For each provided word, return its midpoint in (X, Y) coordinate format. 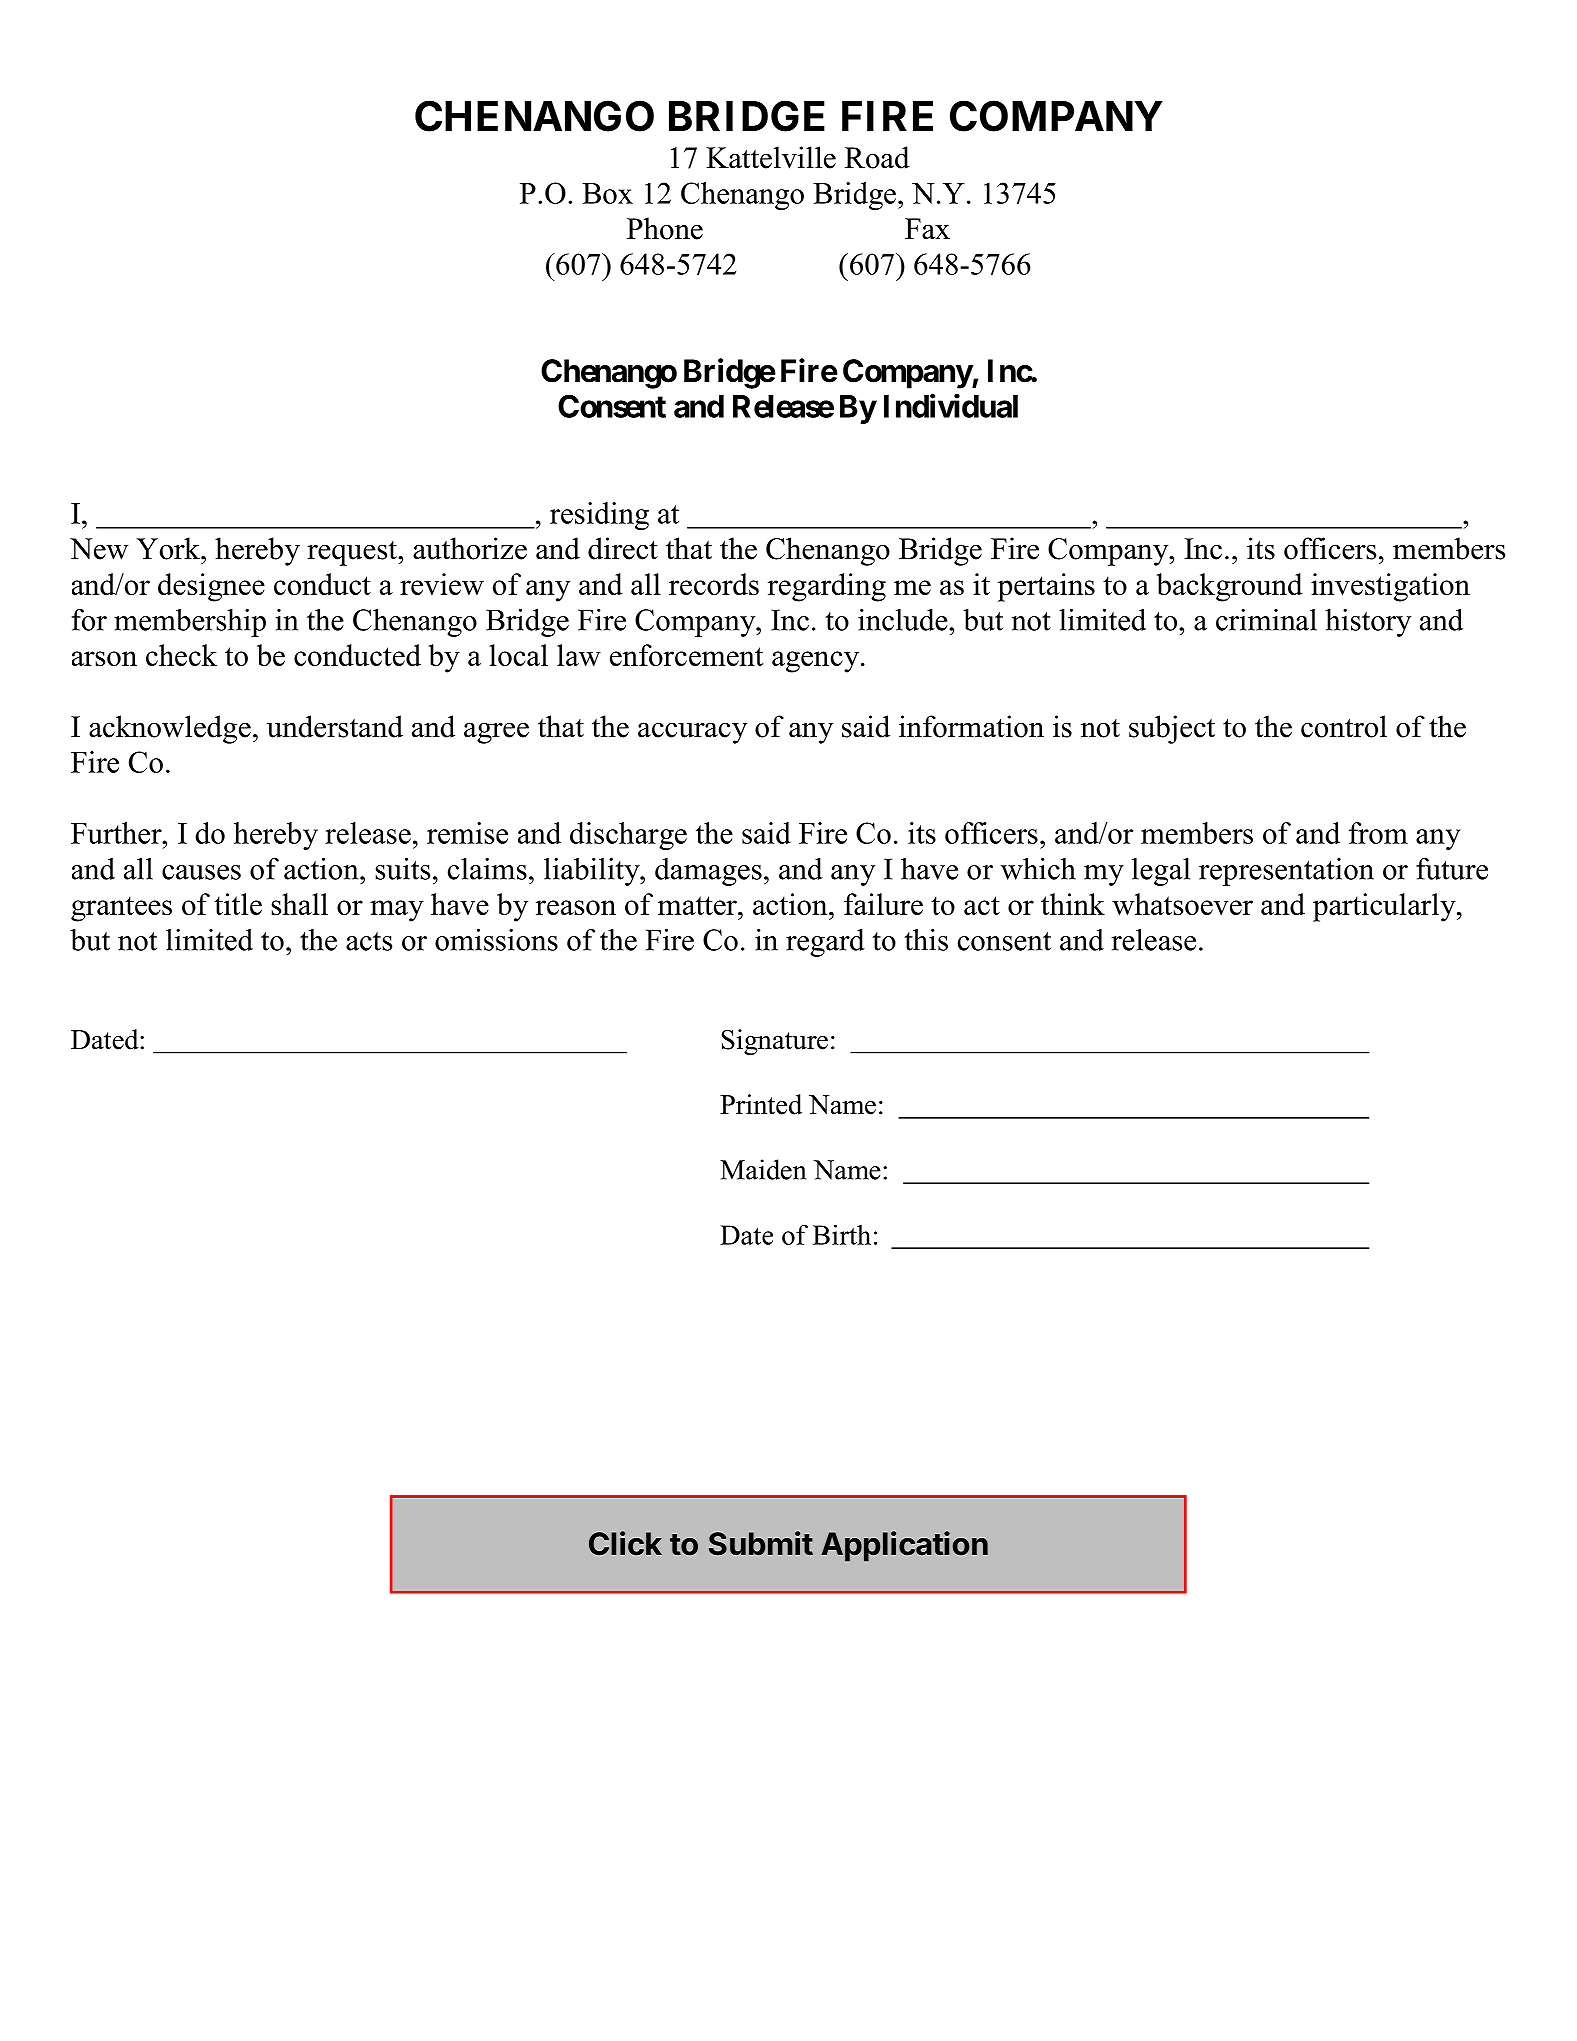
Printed (761, 1104)
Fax (927, 229)
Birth (842, 1234)
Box (607, 193)
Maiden (763, 1169)
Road (877, 157)
